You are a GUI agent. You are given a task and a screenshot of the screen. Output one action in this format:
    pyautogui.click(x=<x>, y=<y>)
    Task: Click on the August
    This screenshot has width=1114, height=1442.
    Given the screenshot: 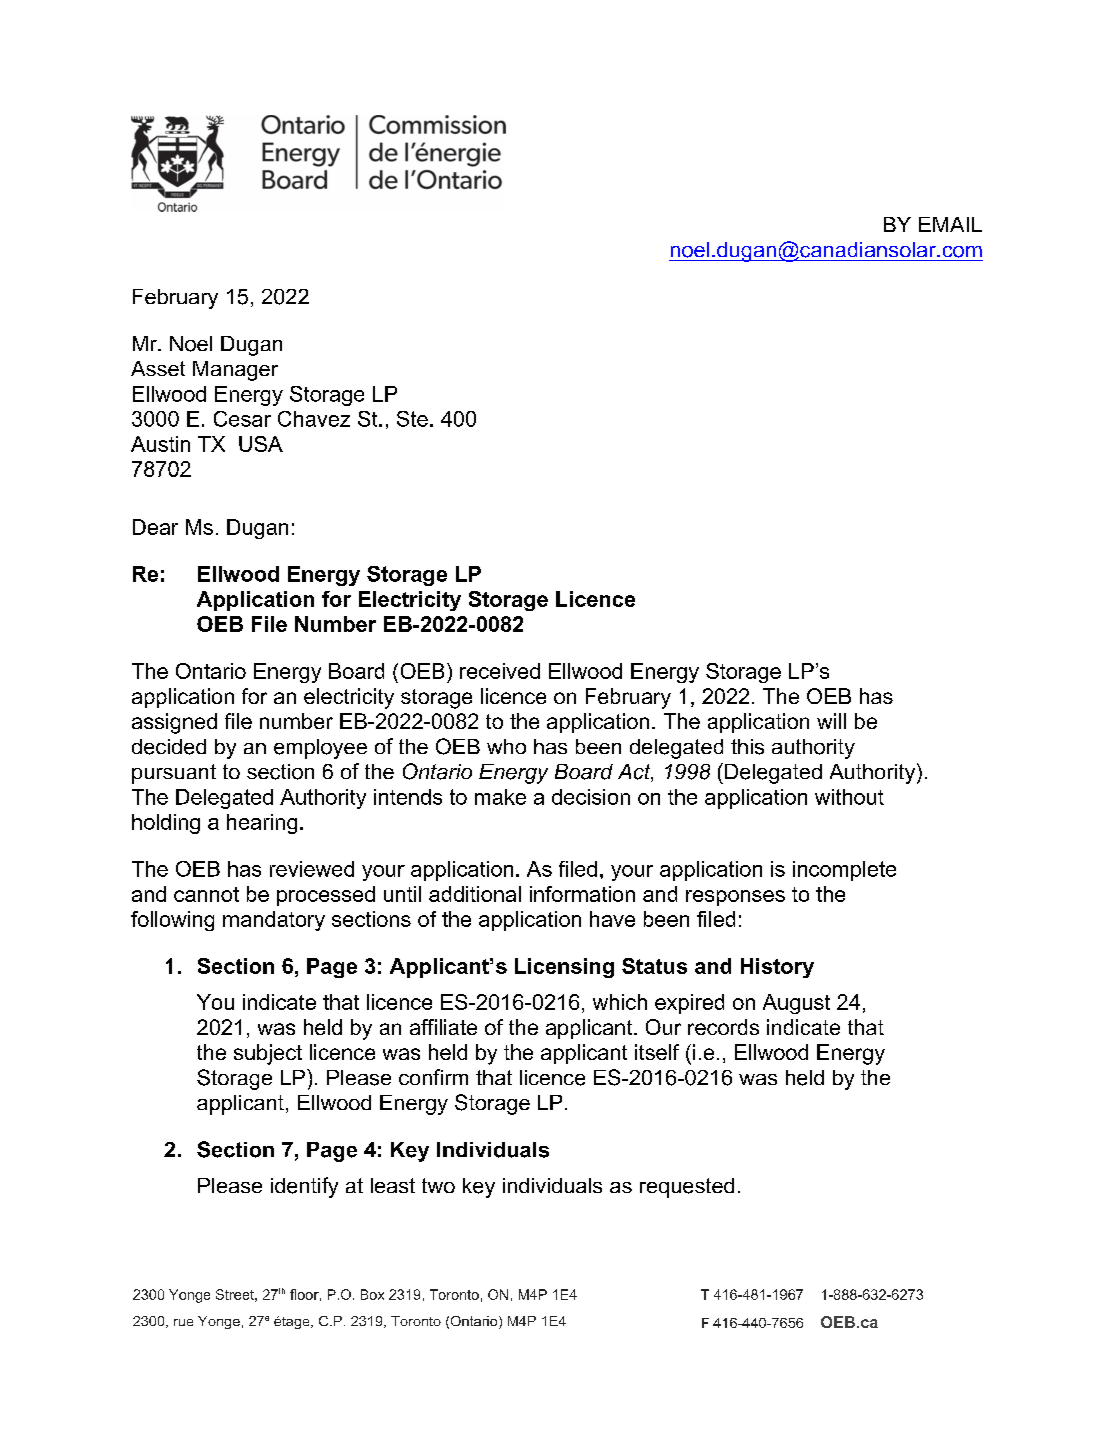 What is the action you would take?
    pyautogui.click(x=796, y=1004)
